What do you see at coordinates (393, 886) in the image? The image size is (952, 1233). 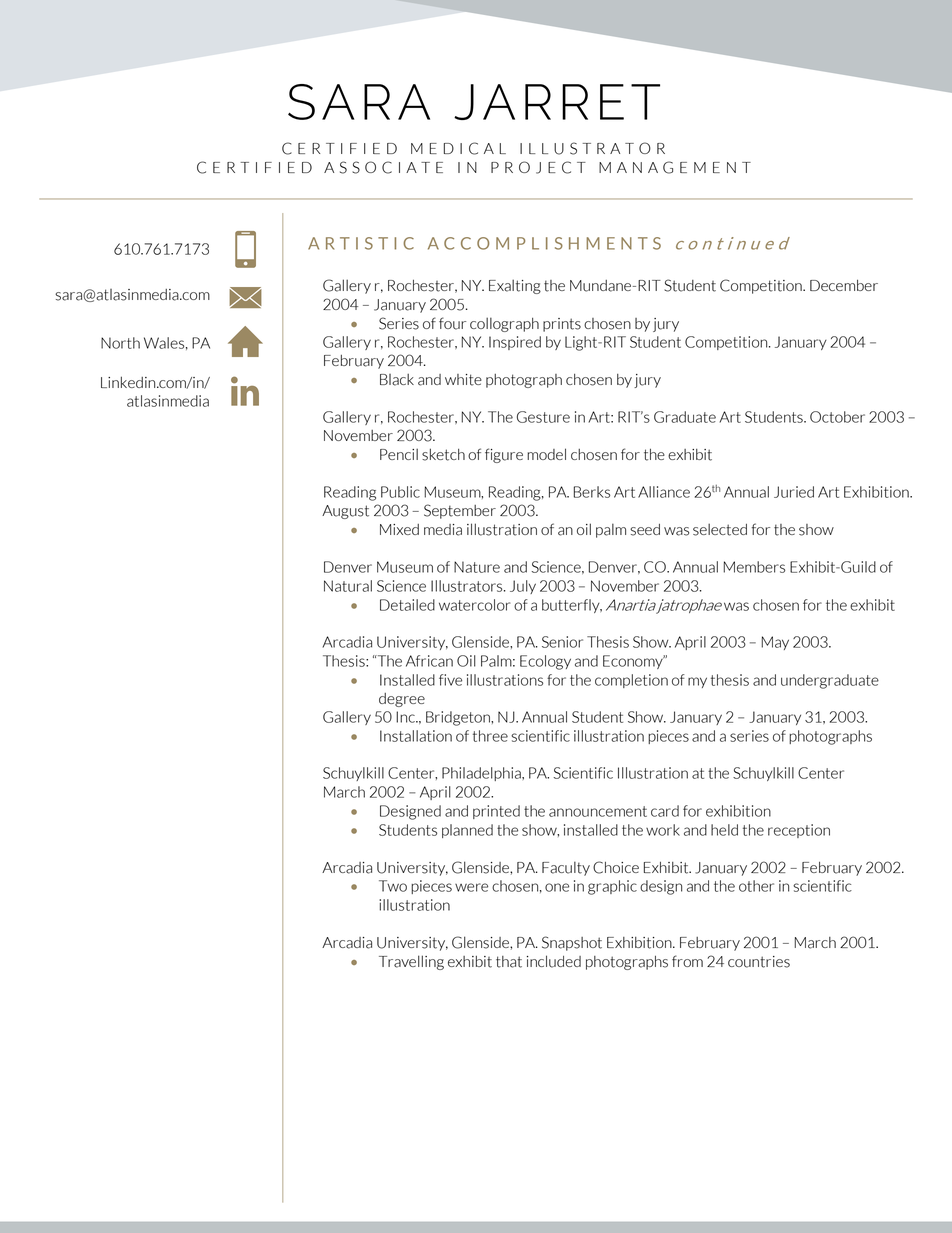 I see `Two` at bounding box center [393, 886].
